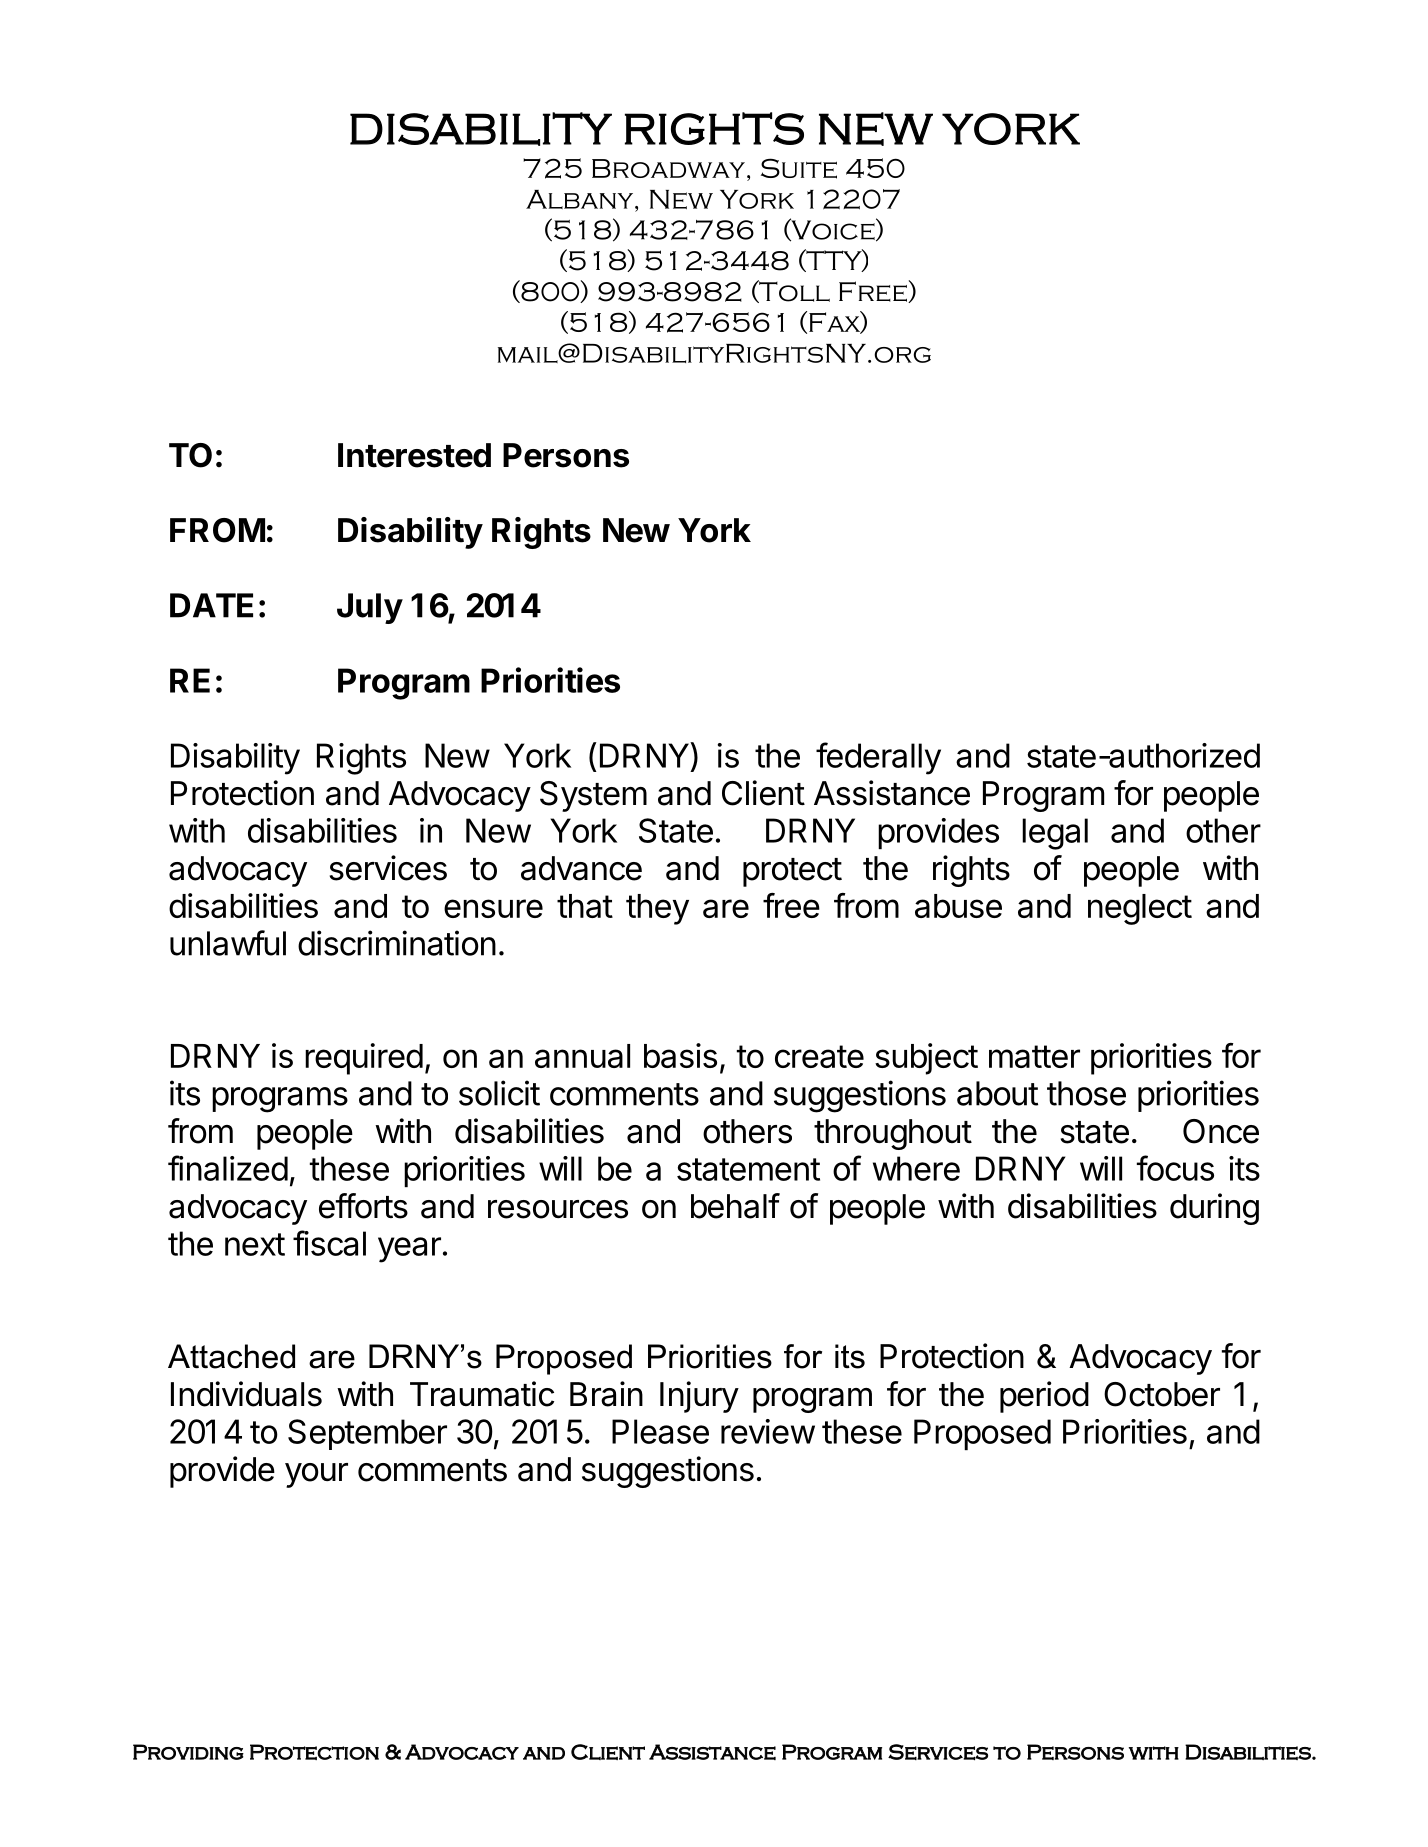  I want to click on neglect, so click(1140, 909).
